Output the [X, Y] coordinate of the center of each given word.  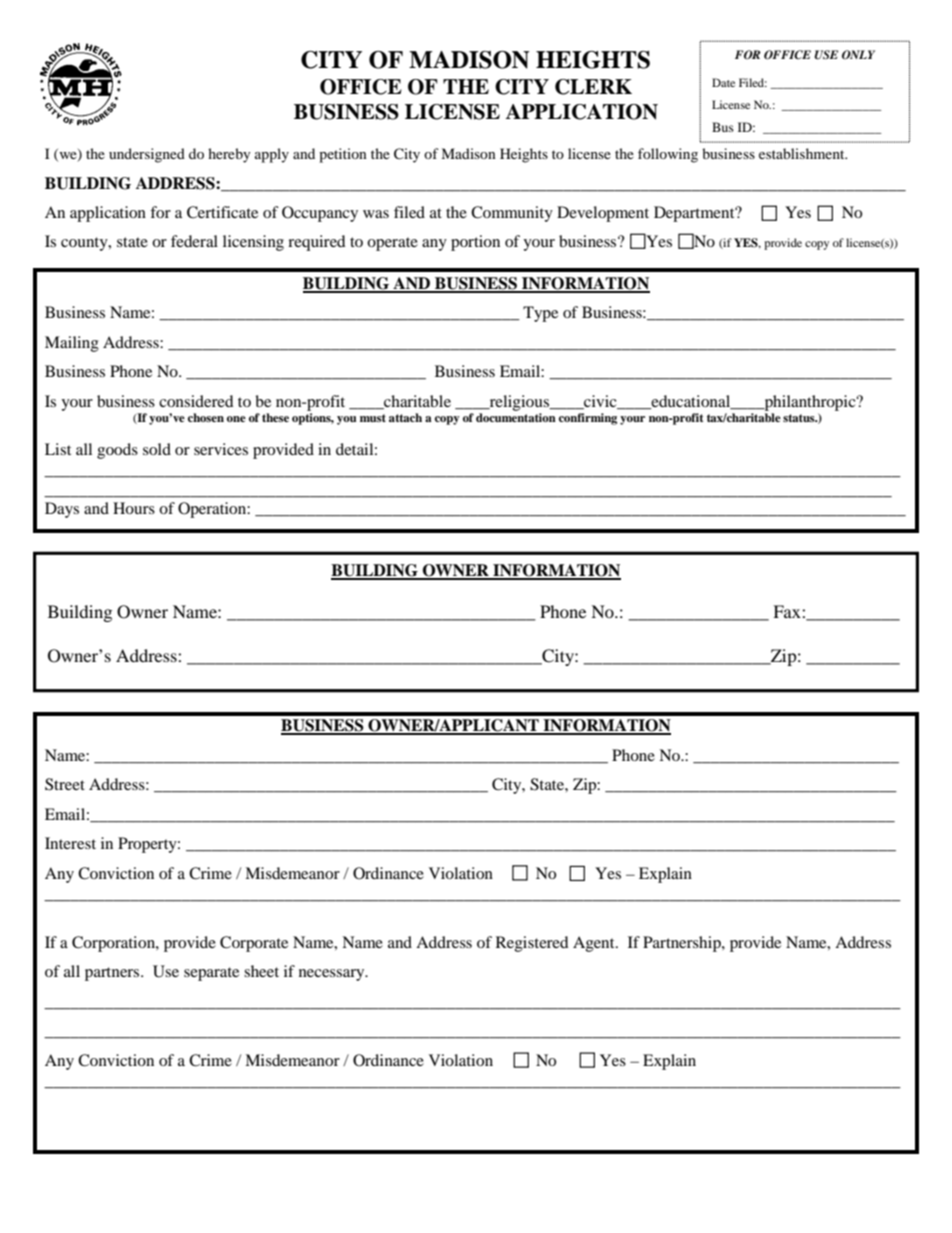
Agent [595, 944]
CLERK [593, 87]
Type [540, 314]
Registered [532, 944]
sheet [261, 971]
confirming [588, 419]
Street [65, 784]
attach [405, 417]
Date [723, 82]
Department [695, 214]
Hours [134, 508]
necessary [333, 975]
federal [194, 241]
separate [211, 974]
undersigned [147, 155]
